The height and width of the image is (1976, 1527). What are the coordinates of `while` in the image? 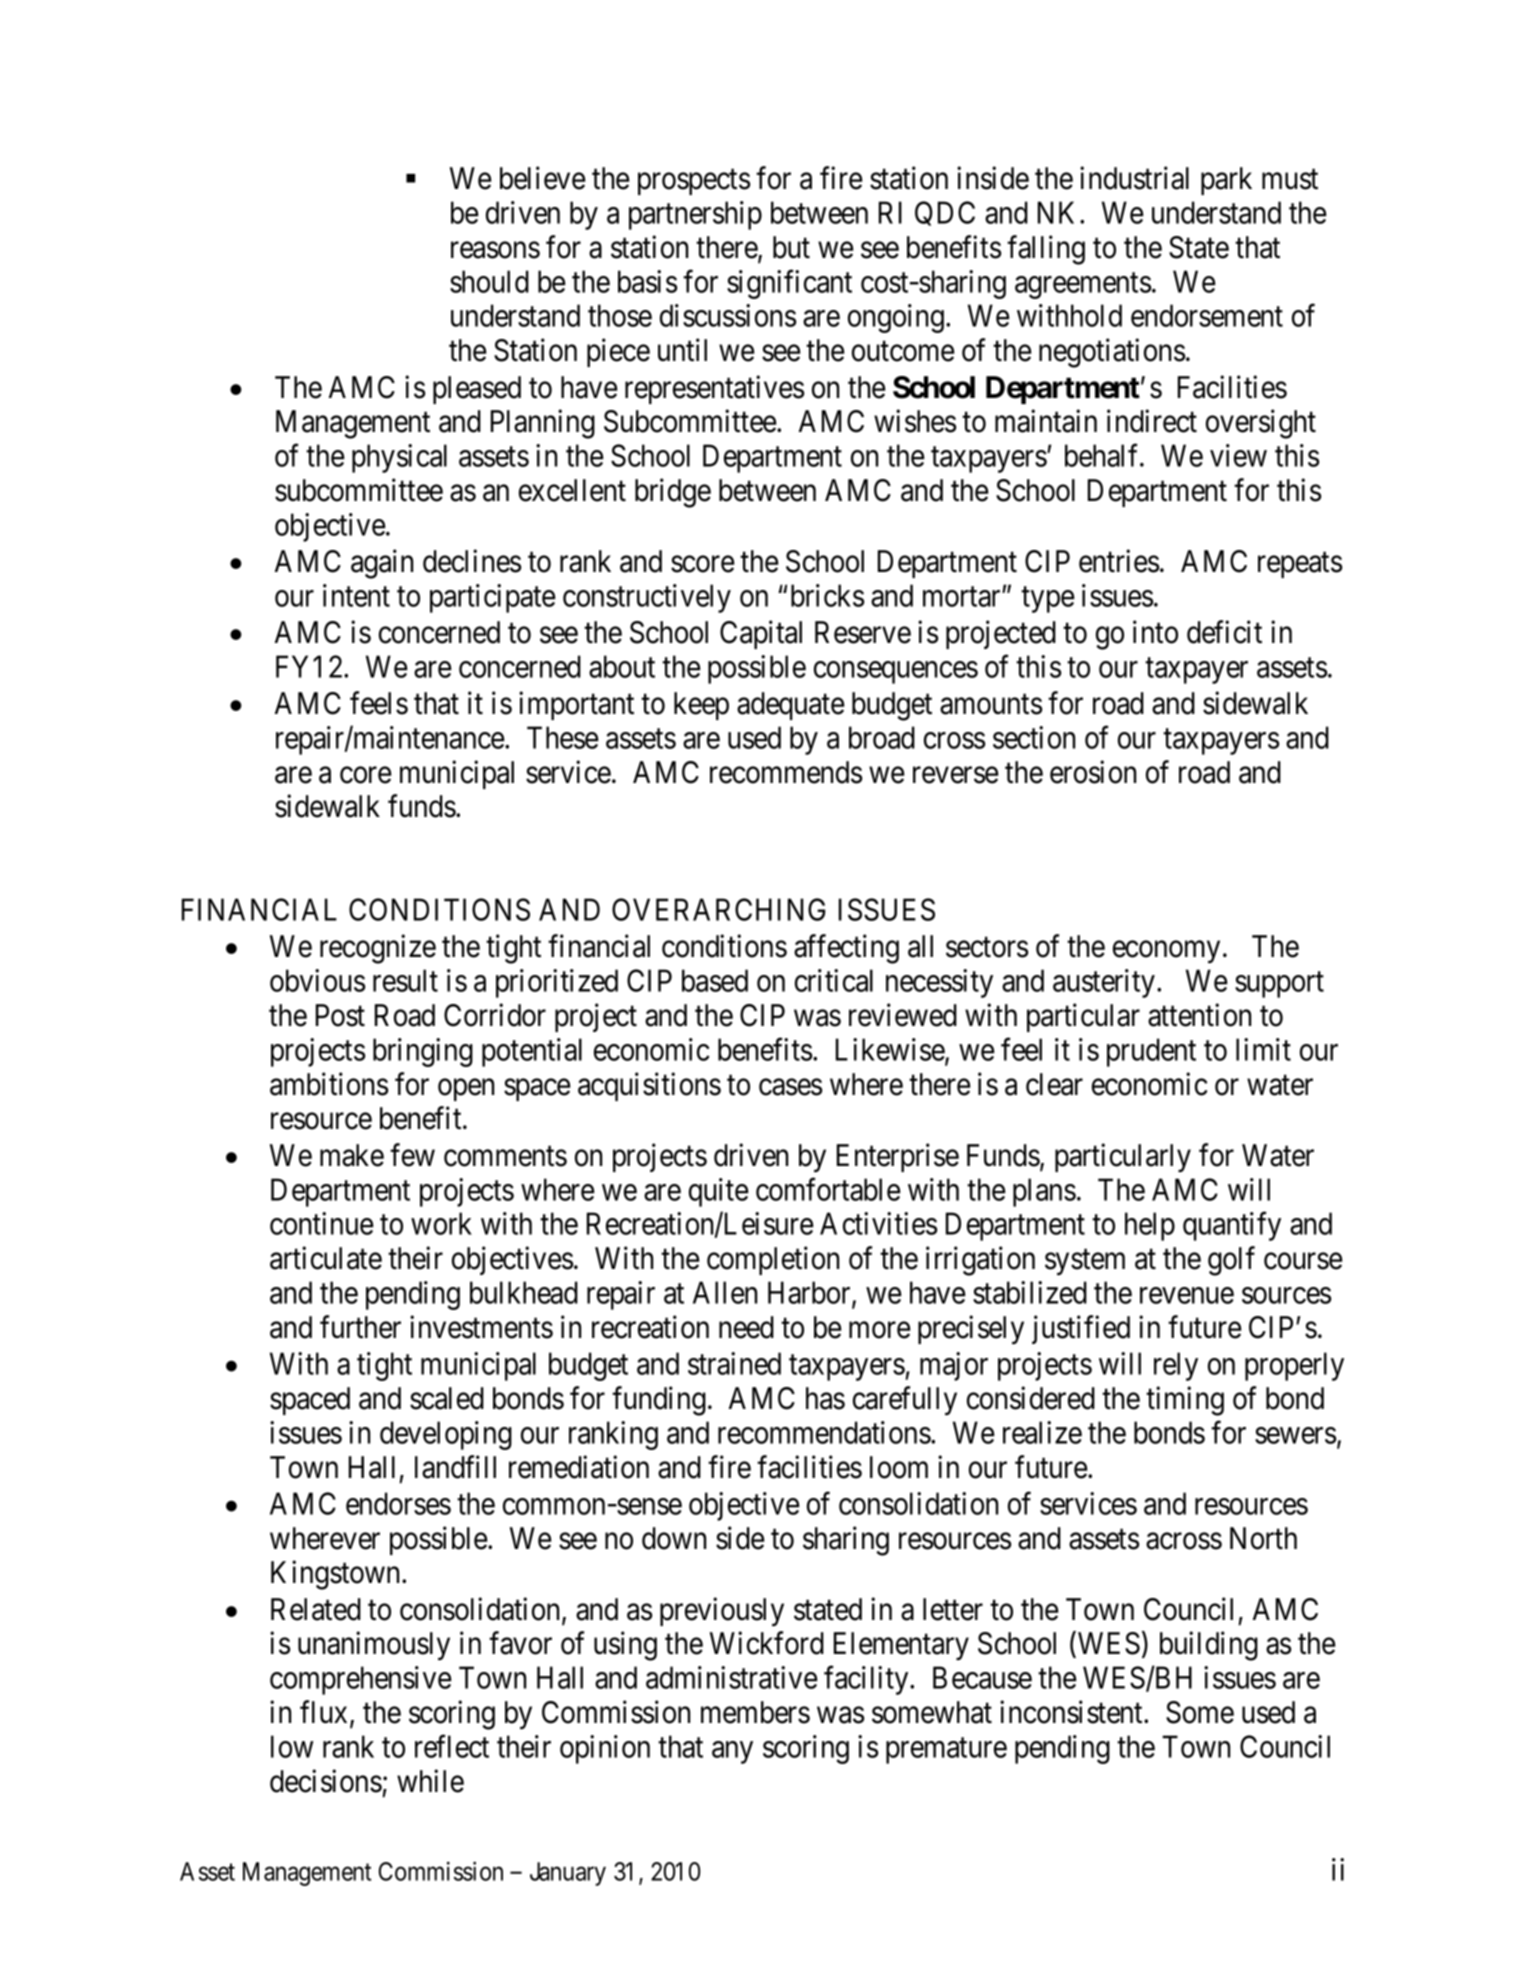 It's located at (430, 1781).
